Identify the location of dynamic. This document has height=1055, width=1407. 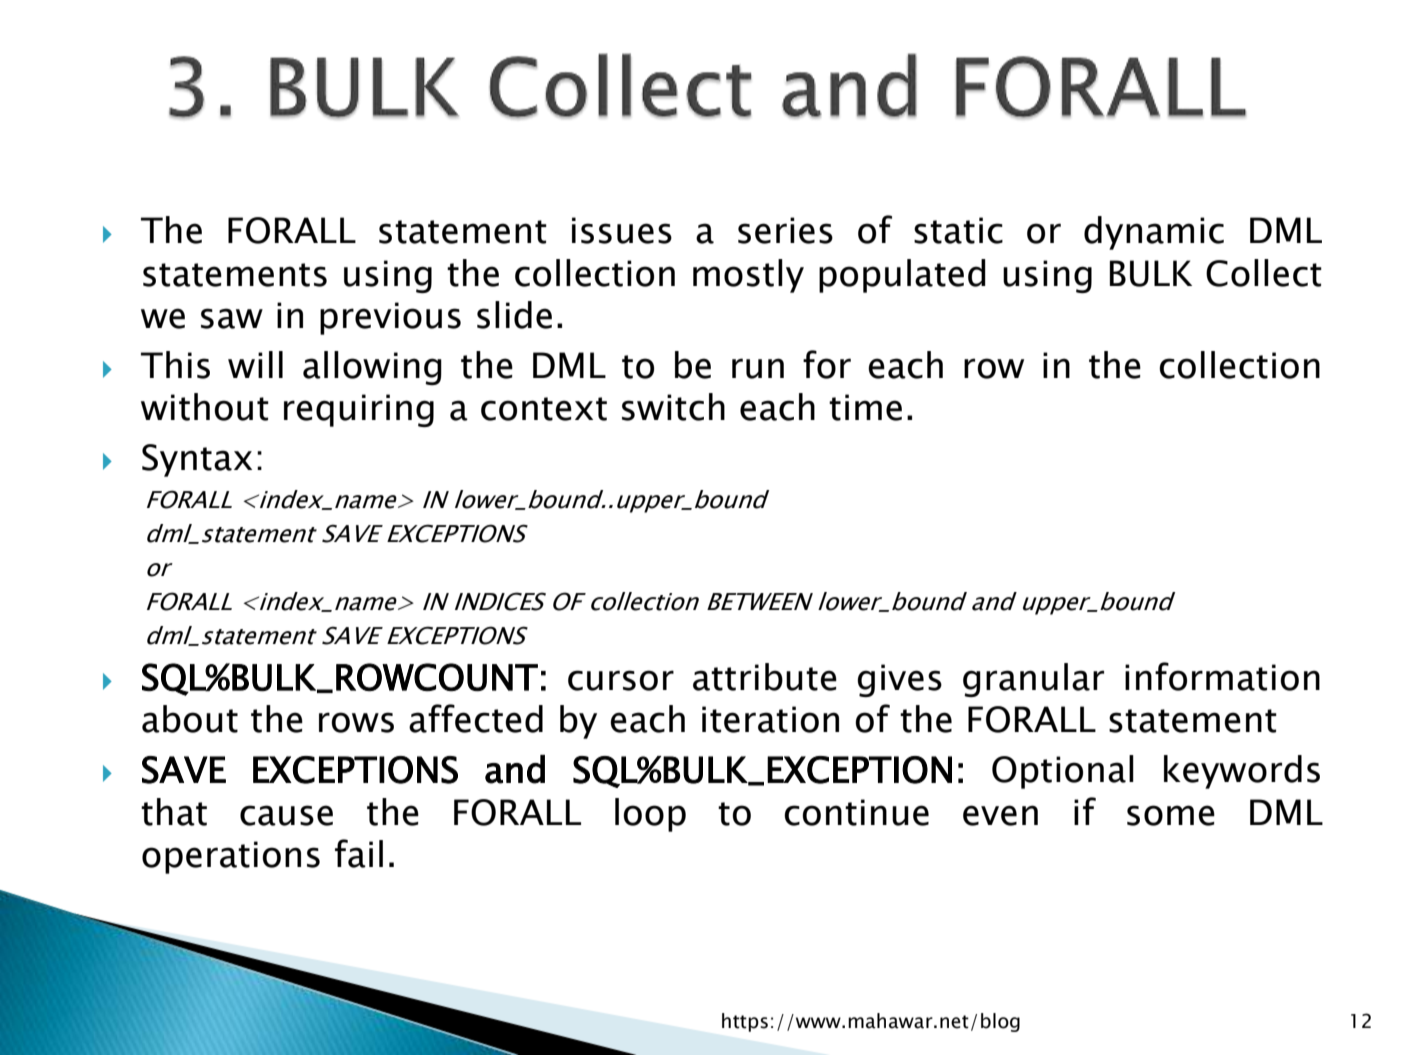
(1154, 233).
